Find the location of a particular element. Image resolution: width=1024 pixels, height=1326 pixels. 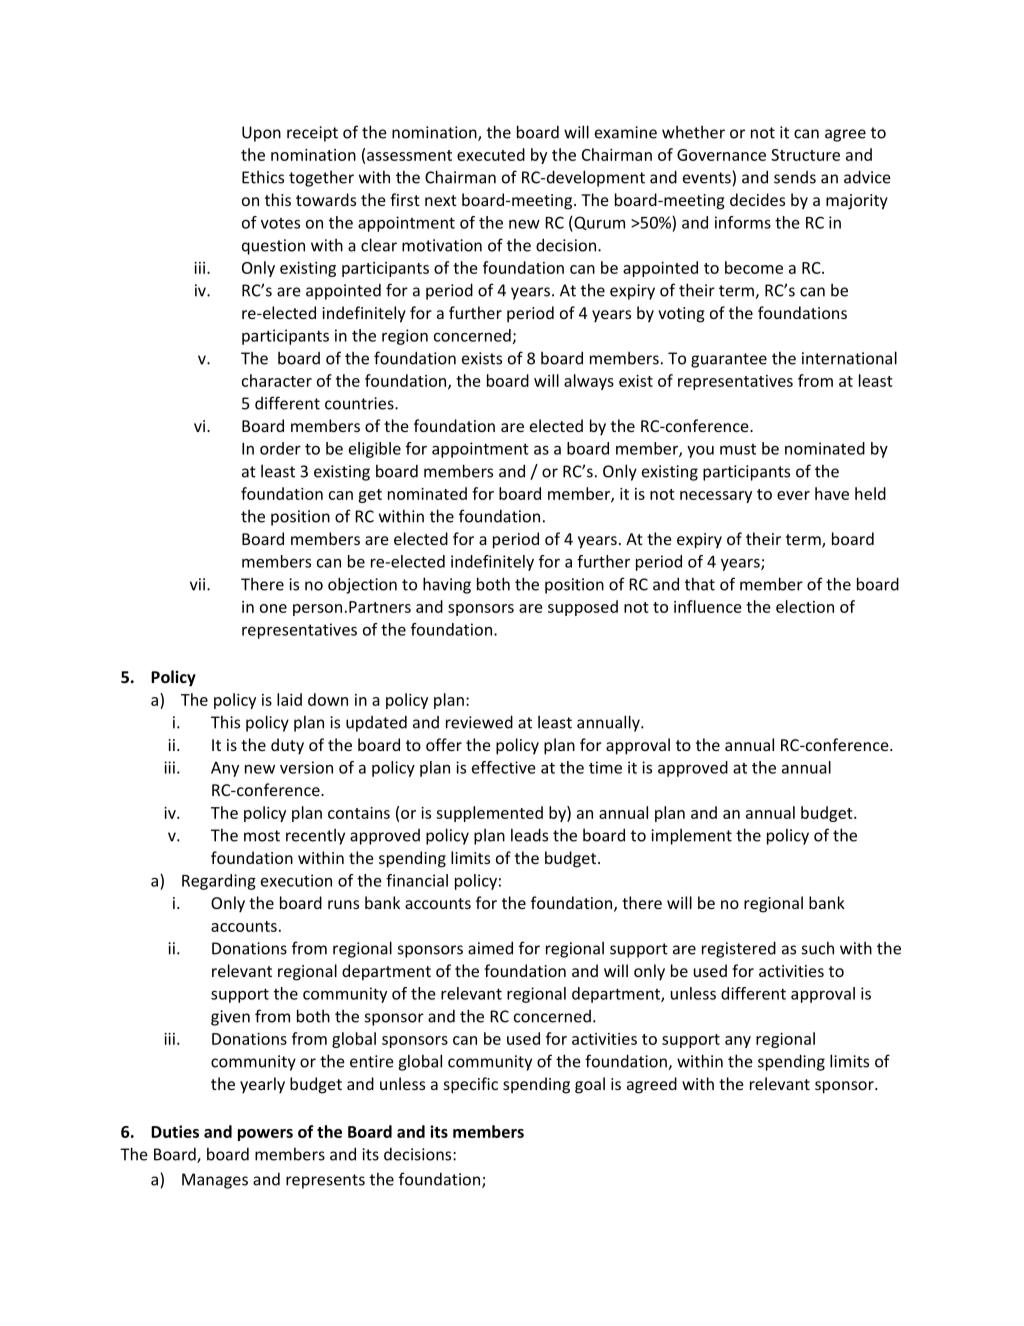

goal is located at coordinates (590, 1085).
